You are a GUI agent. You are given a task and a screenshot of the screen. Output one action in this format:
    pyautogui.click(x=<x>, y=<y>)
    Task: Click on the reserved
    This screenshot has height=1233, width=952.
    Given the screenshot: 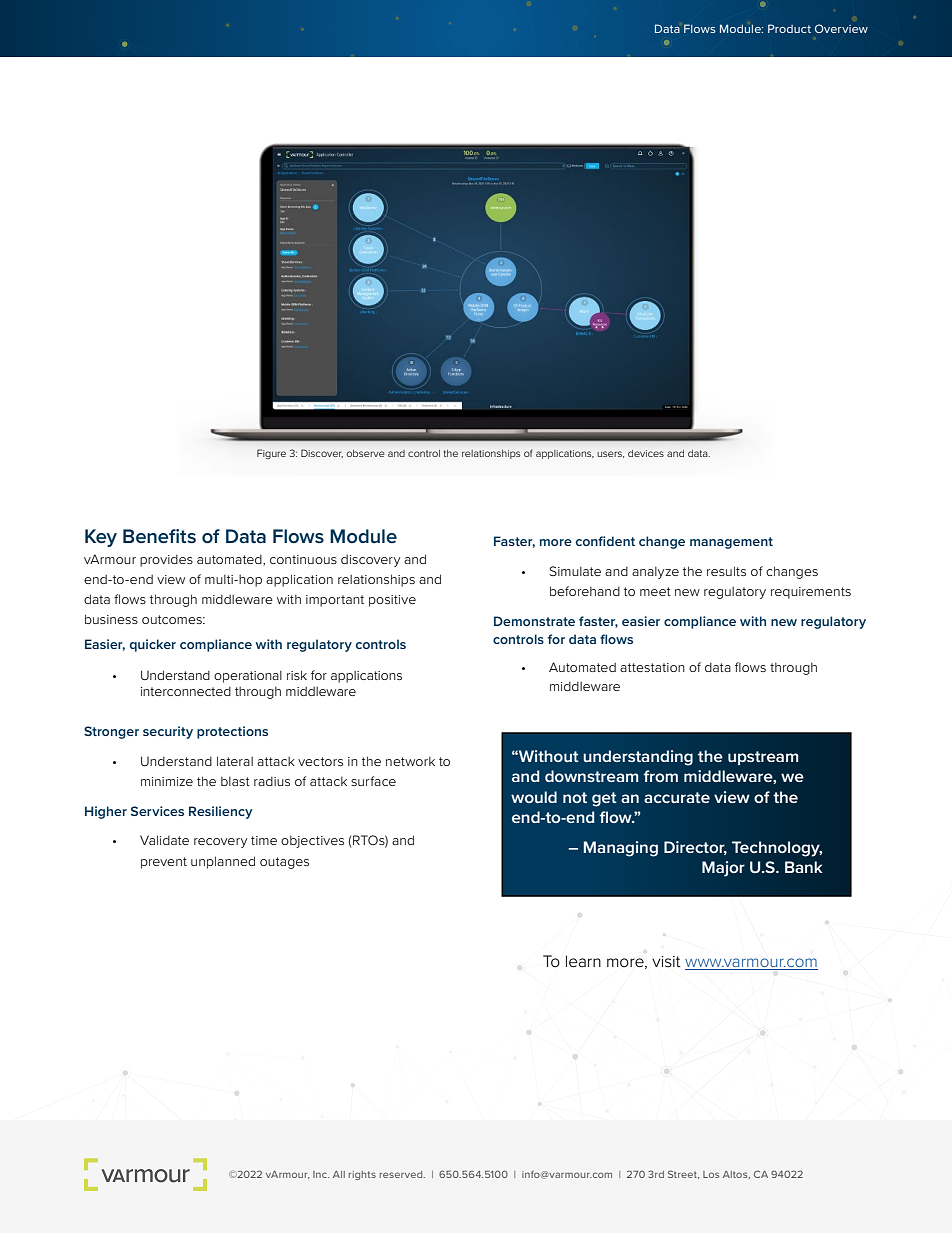 What is the action you would take?
    pyautogui.click(x=402, y=1174)
